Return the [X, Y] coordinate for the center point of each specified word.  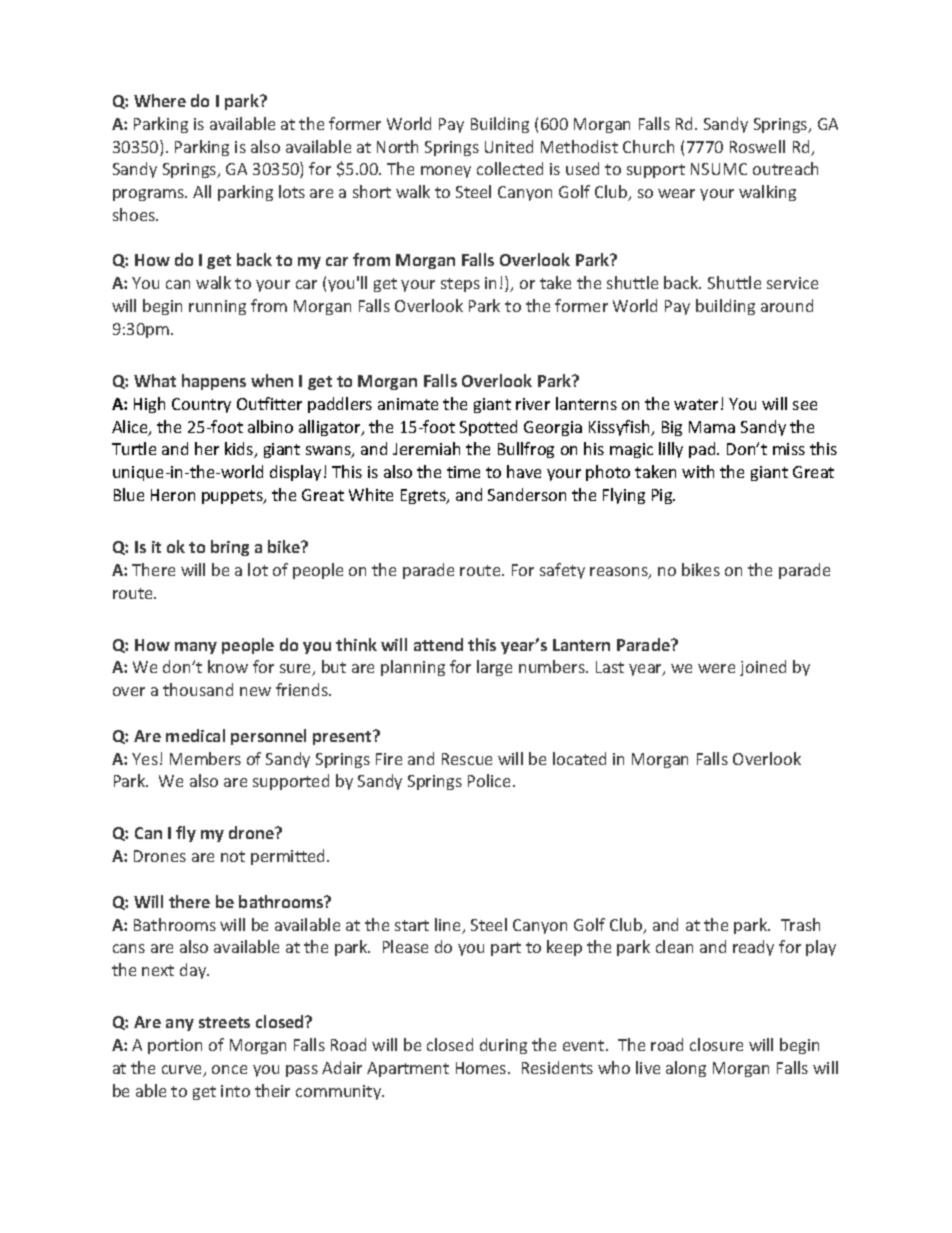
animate [408, 404]
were [716, 668]
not [233, 856]
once [229, 1069]
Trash [800, 924]
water [696, 404]
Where [160, 100]
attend [438, 644]
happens [214, 382]
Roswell [757, 146]
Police [491, 780]
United [509, 146]
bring [230, 548]
